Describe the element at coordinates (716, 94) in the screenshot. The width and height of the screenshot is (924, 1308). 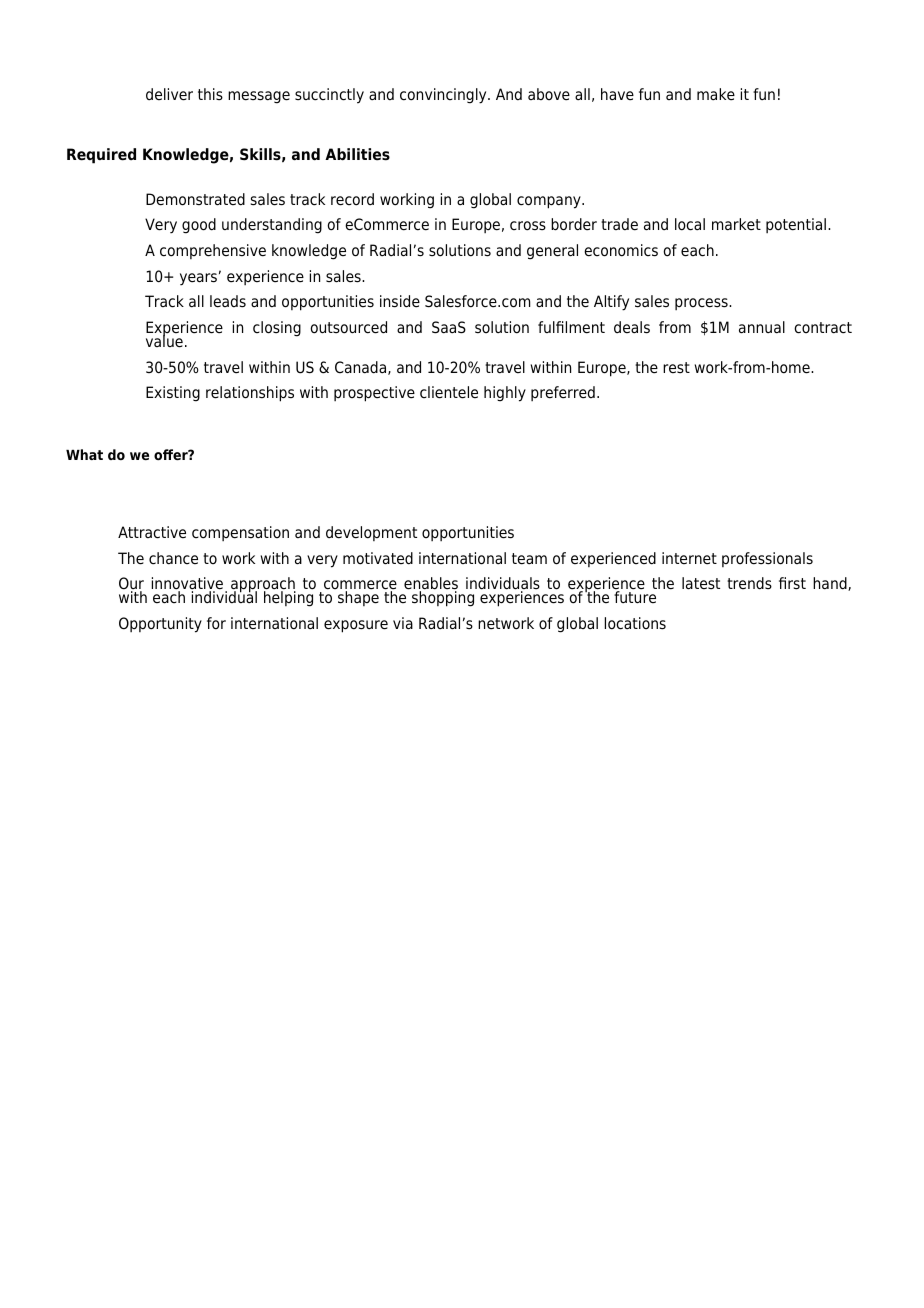
I see `make` at that location.
